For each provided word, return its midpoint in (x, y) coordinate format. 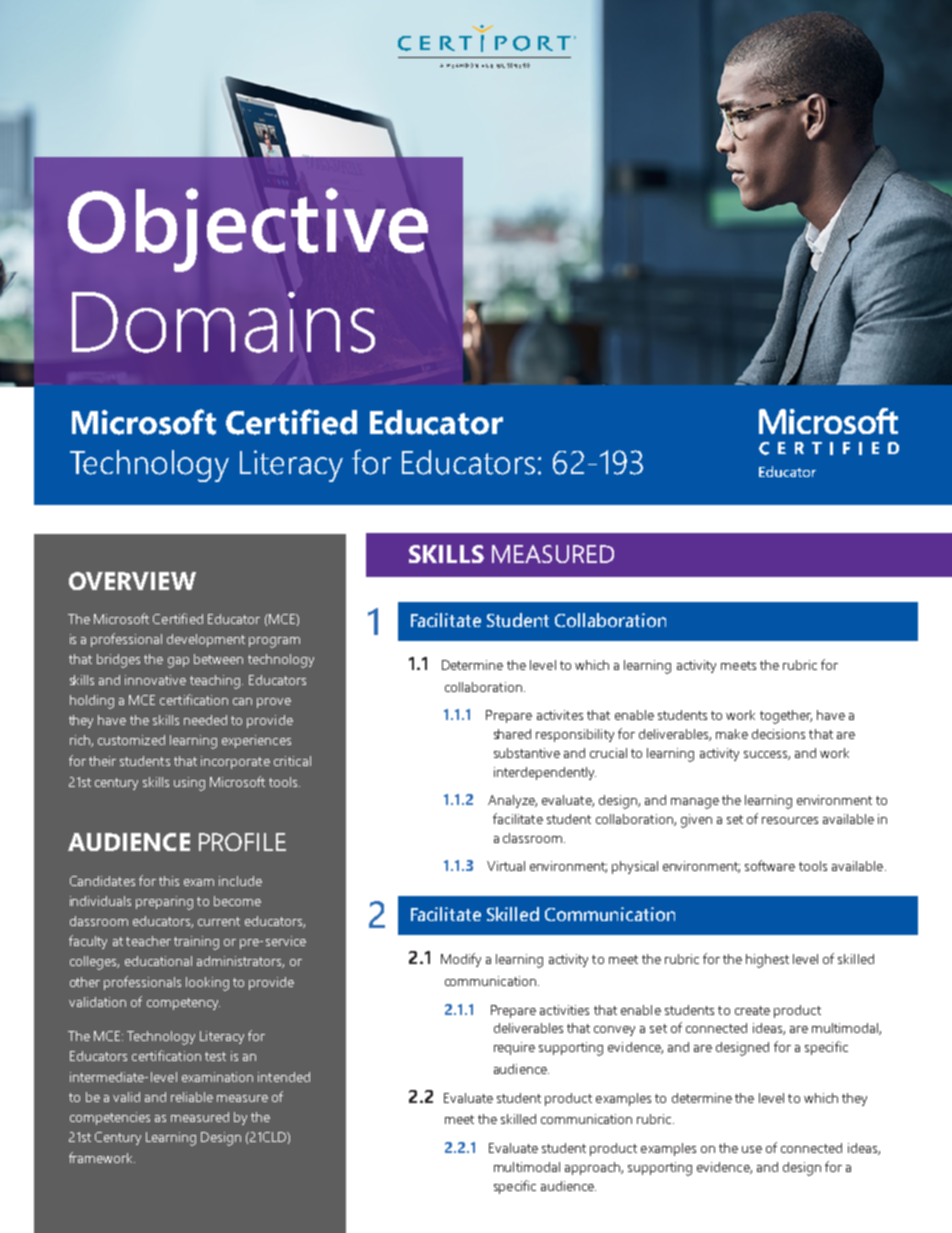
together (786, 717)
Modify (461, 960)
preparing (164, 903)
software (770, 865)
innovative (155, 680)
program (274, 642)
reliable (192, 1097)
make (732, 734)
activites (560, 715)
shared (512, 734)
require (514, 1048)
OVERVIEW (132, 581)
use (752, 1149)
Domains (223, 322)
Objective (248, 230)
